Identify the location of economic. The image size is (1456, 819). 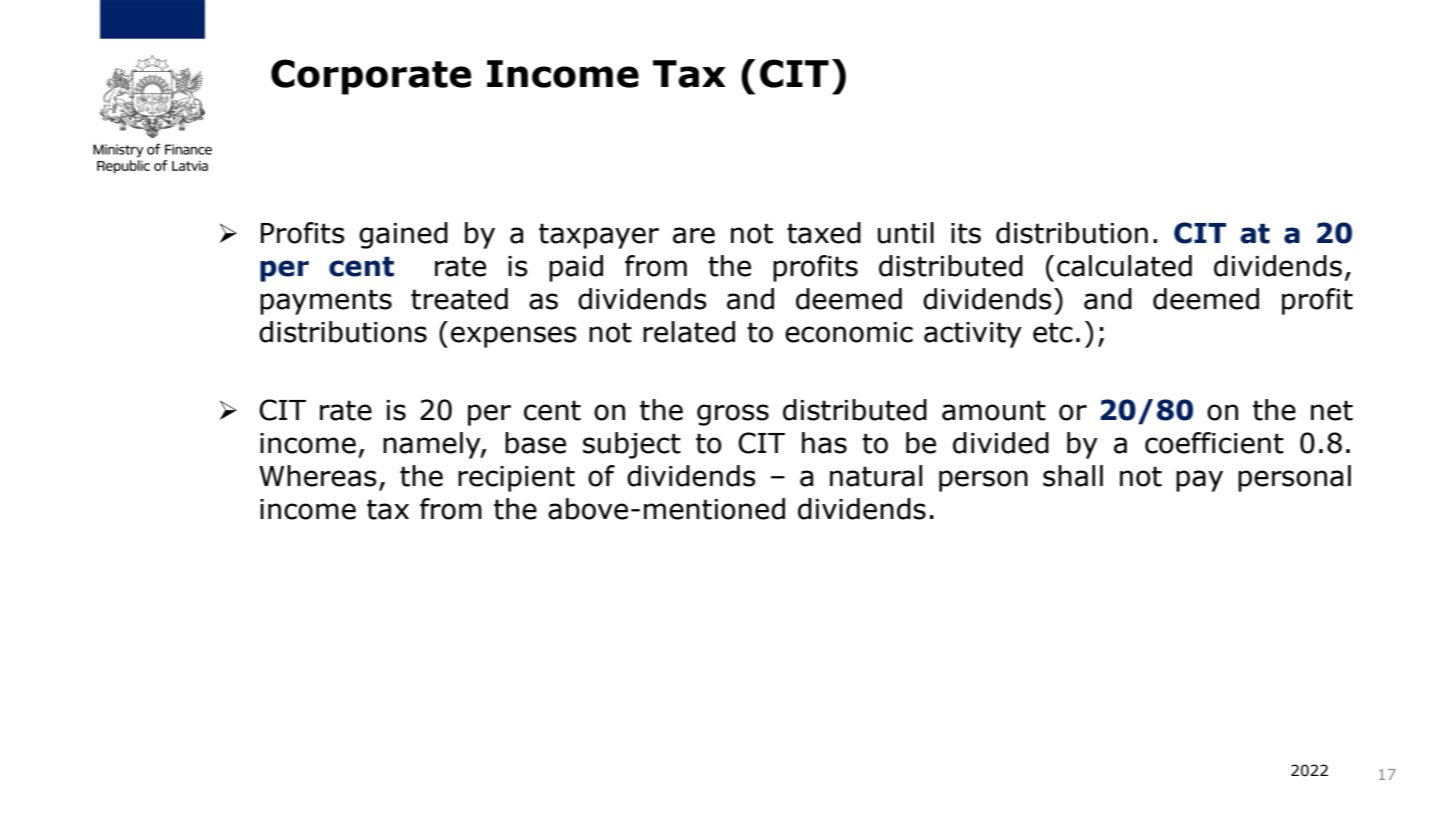
(849, 332).
